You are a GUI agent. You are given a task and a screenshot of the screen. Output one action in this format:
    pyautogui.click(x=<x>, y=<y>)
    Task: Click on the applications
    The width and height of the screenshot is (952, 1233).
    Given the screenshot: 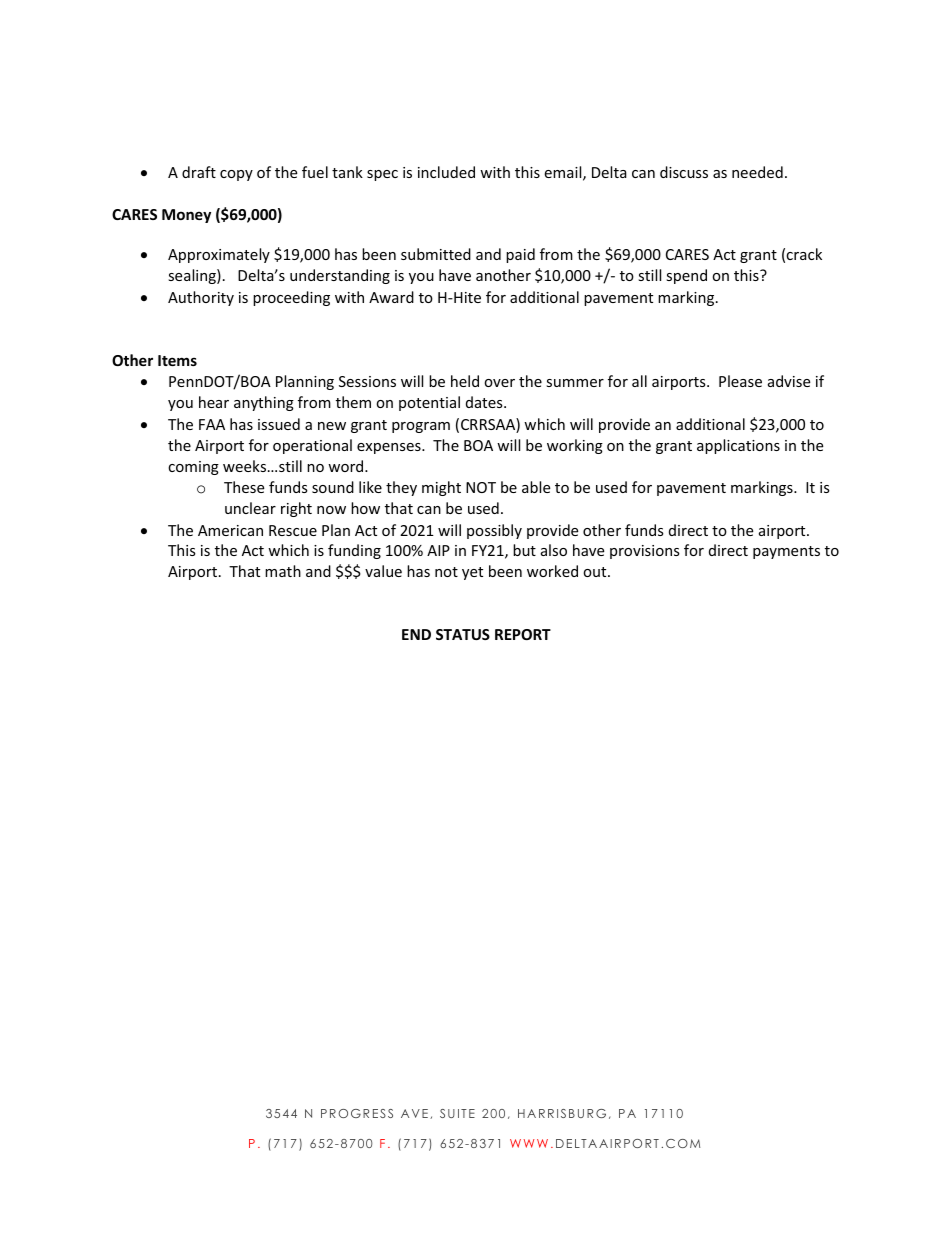 What is the action you would take?
    pyautogui.click(x=738, y=446)
